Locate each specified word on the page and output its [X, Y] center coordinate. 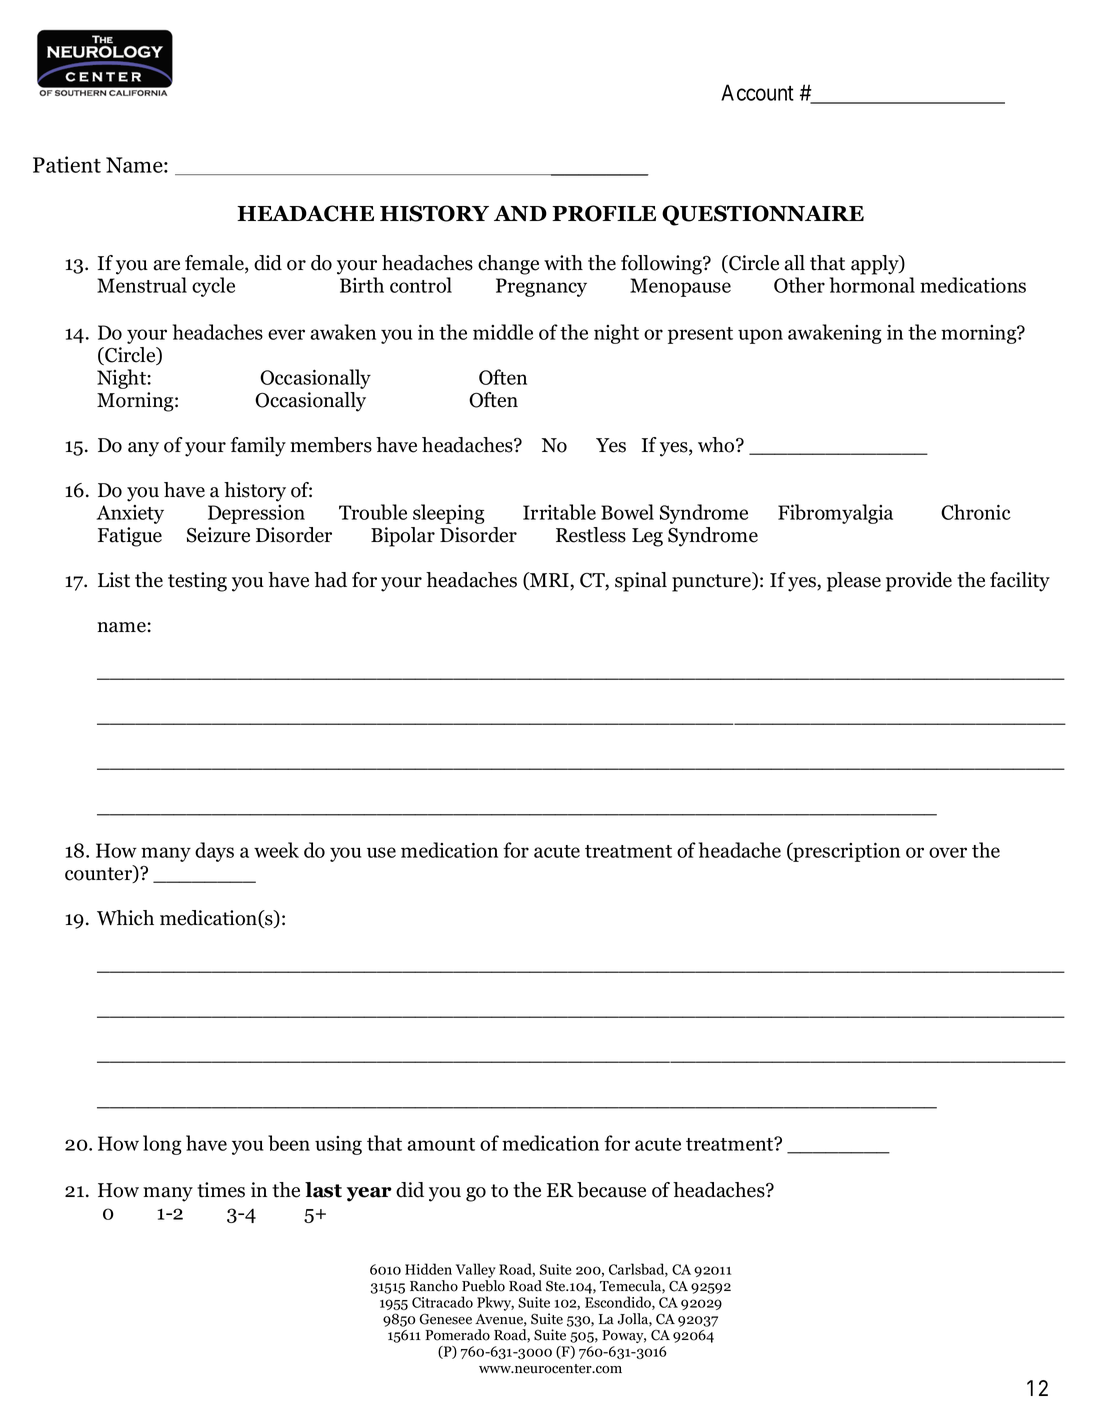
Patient [67, 164]
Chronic [976, 512]
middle [503, 332]
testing [197, 582]
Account [757, 92]
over [948, 852]
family [258, 447]
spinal [641, 582]
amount [441, 1144]
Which [125, 918]
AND [520, 213]
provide [919, 582]
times [221, 1190]
